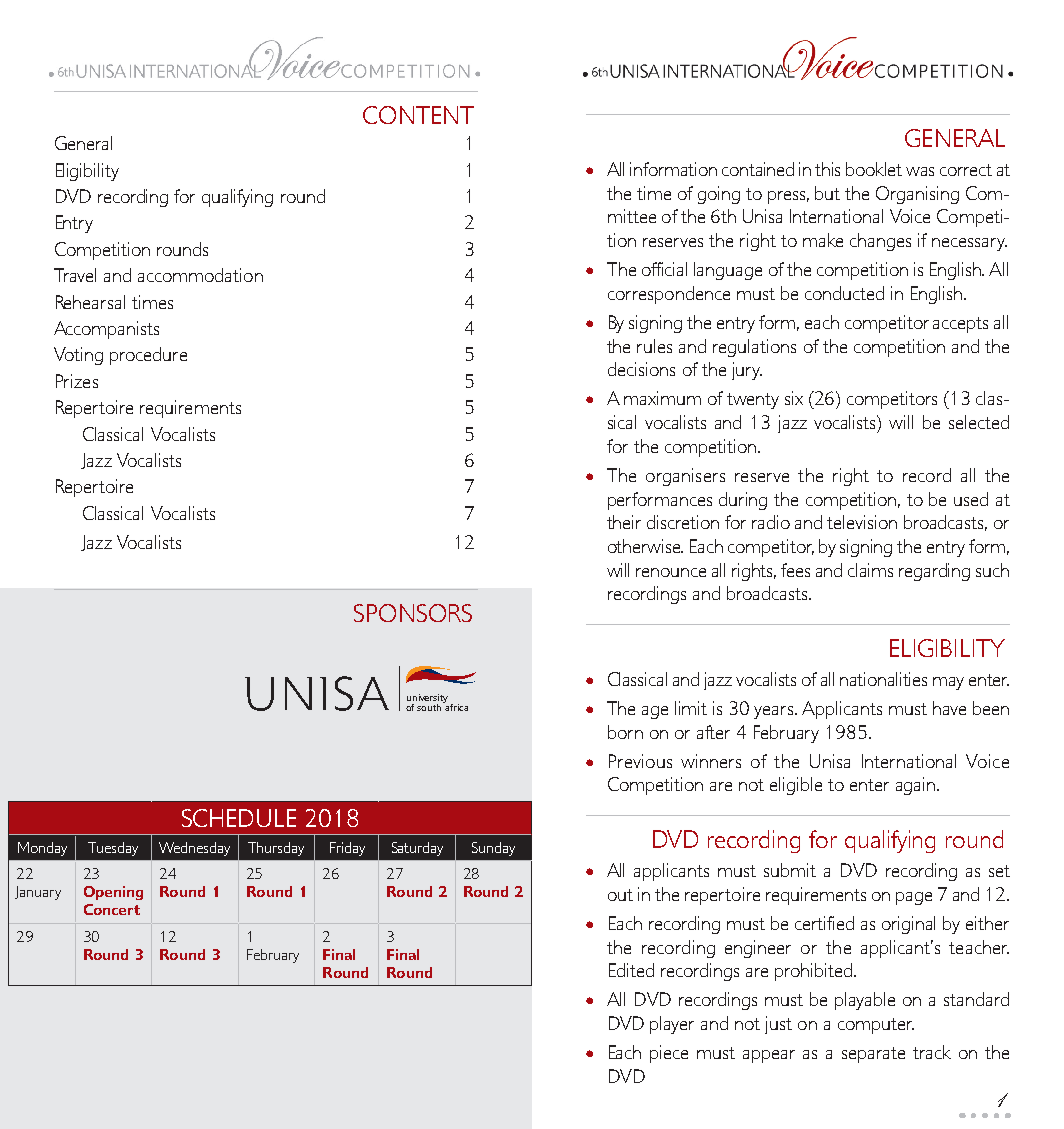  I want to click on computer, so click(876, 1026).
